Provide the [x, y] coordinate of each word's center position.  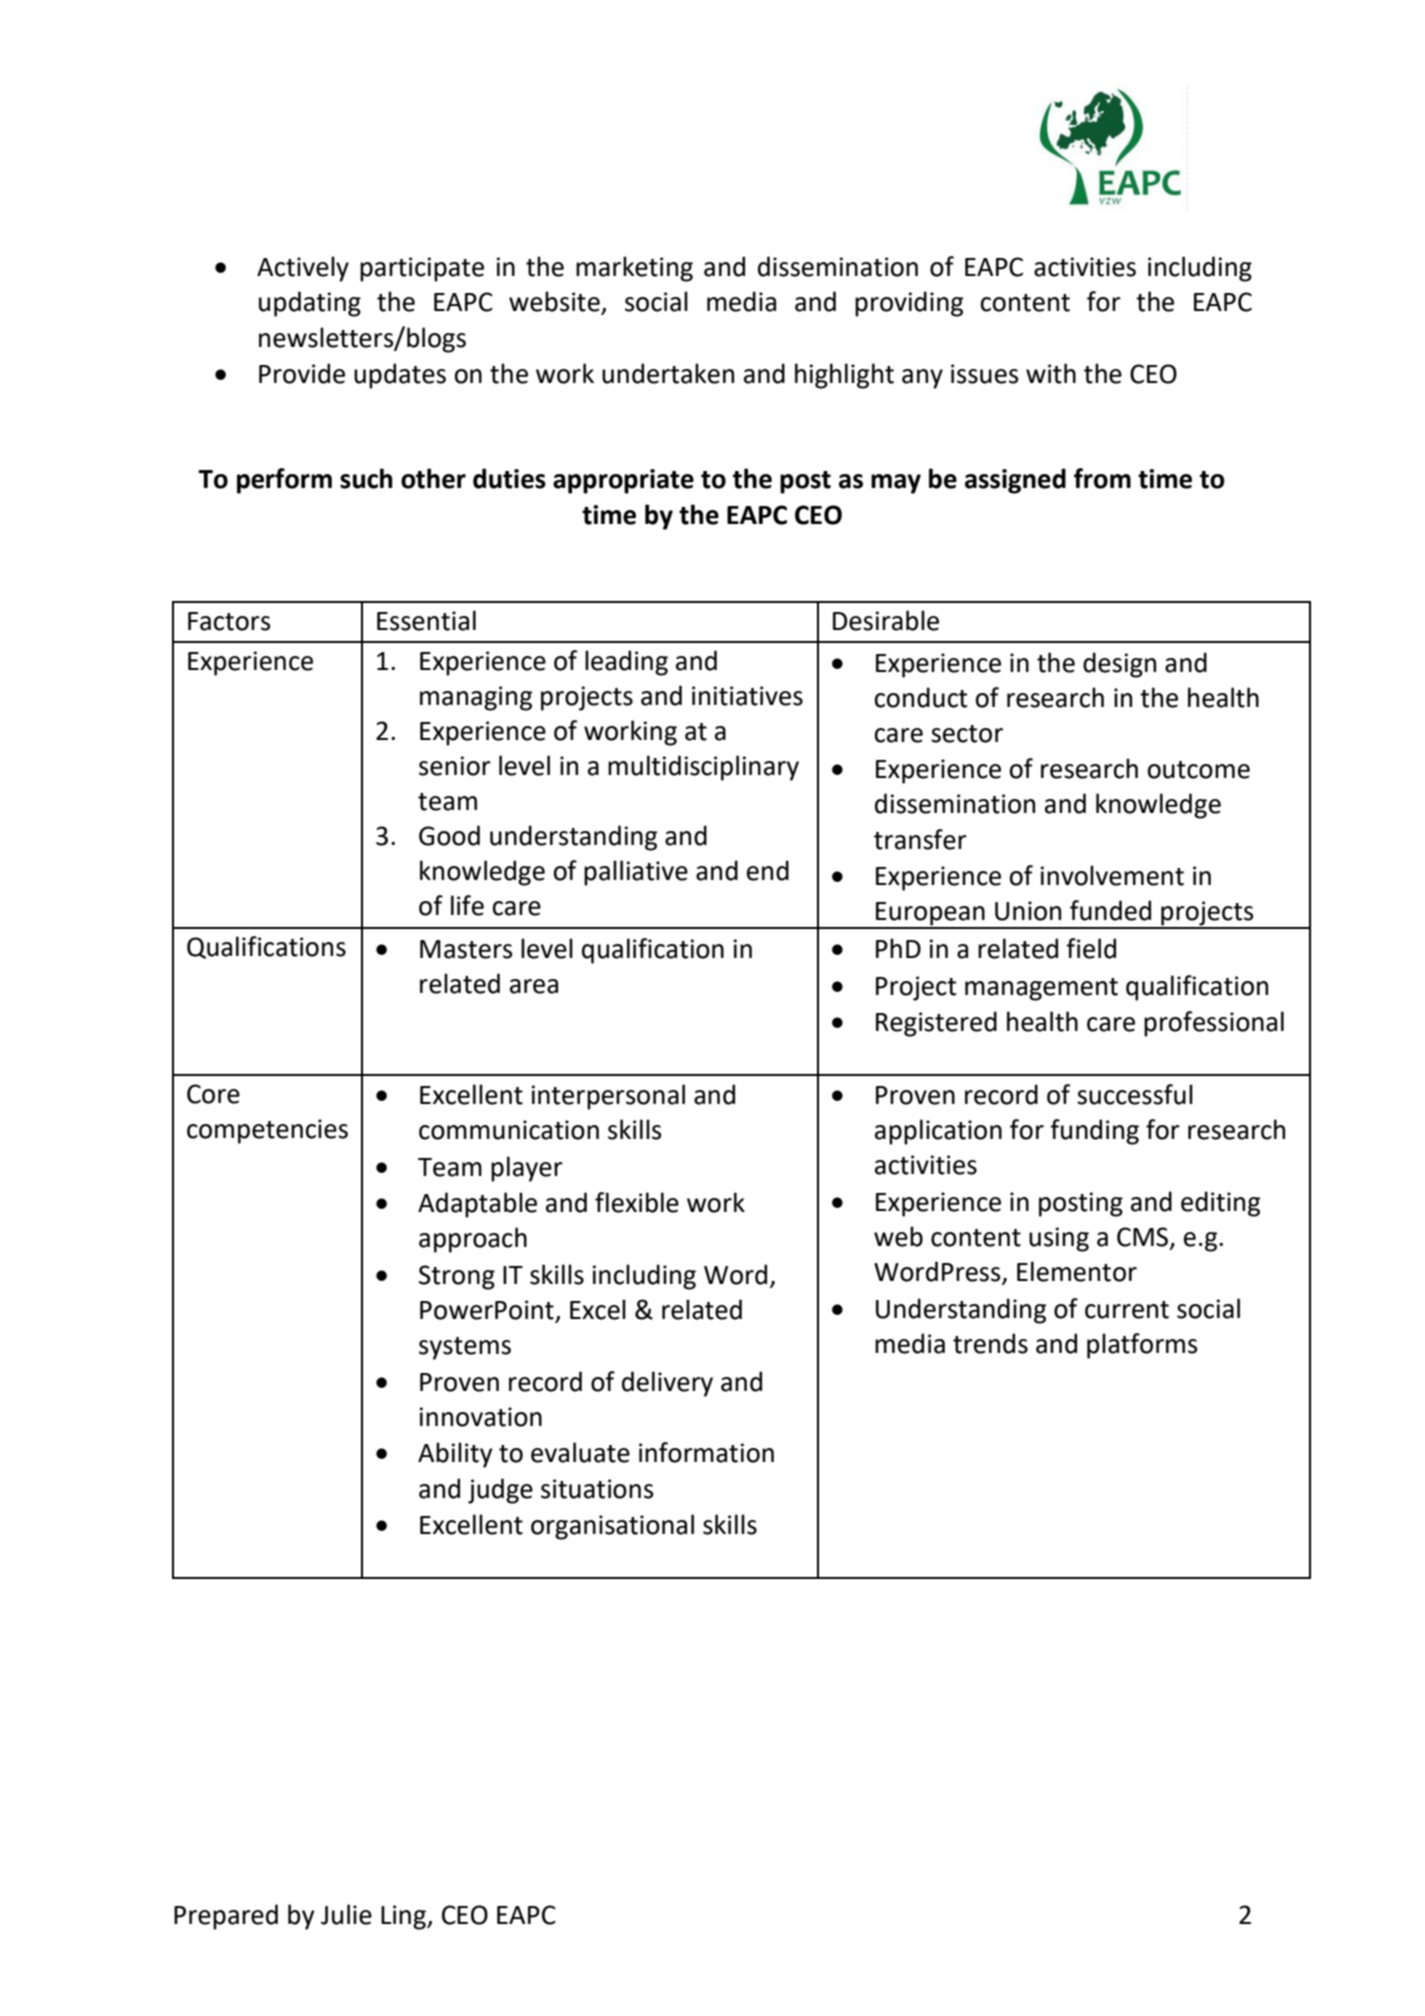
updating [310, 304]
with [1051, 373]
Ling [404, 1917]
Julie [346, 1914]
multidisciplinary [703, 768]
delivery [667, 1384]
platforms [1142, 1346]
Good [449, 835]
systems [465, 1348]
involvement [1112, 875]
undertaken [668, 373]
